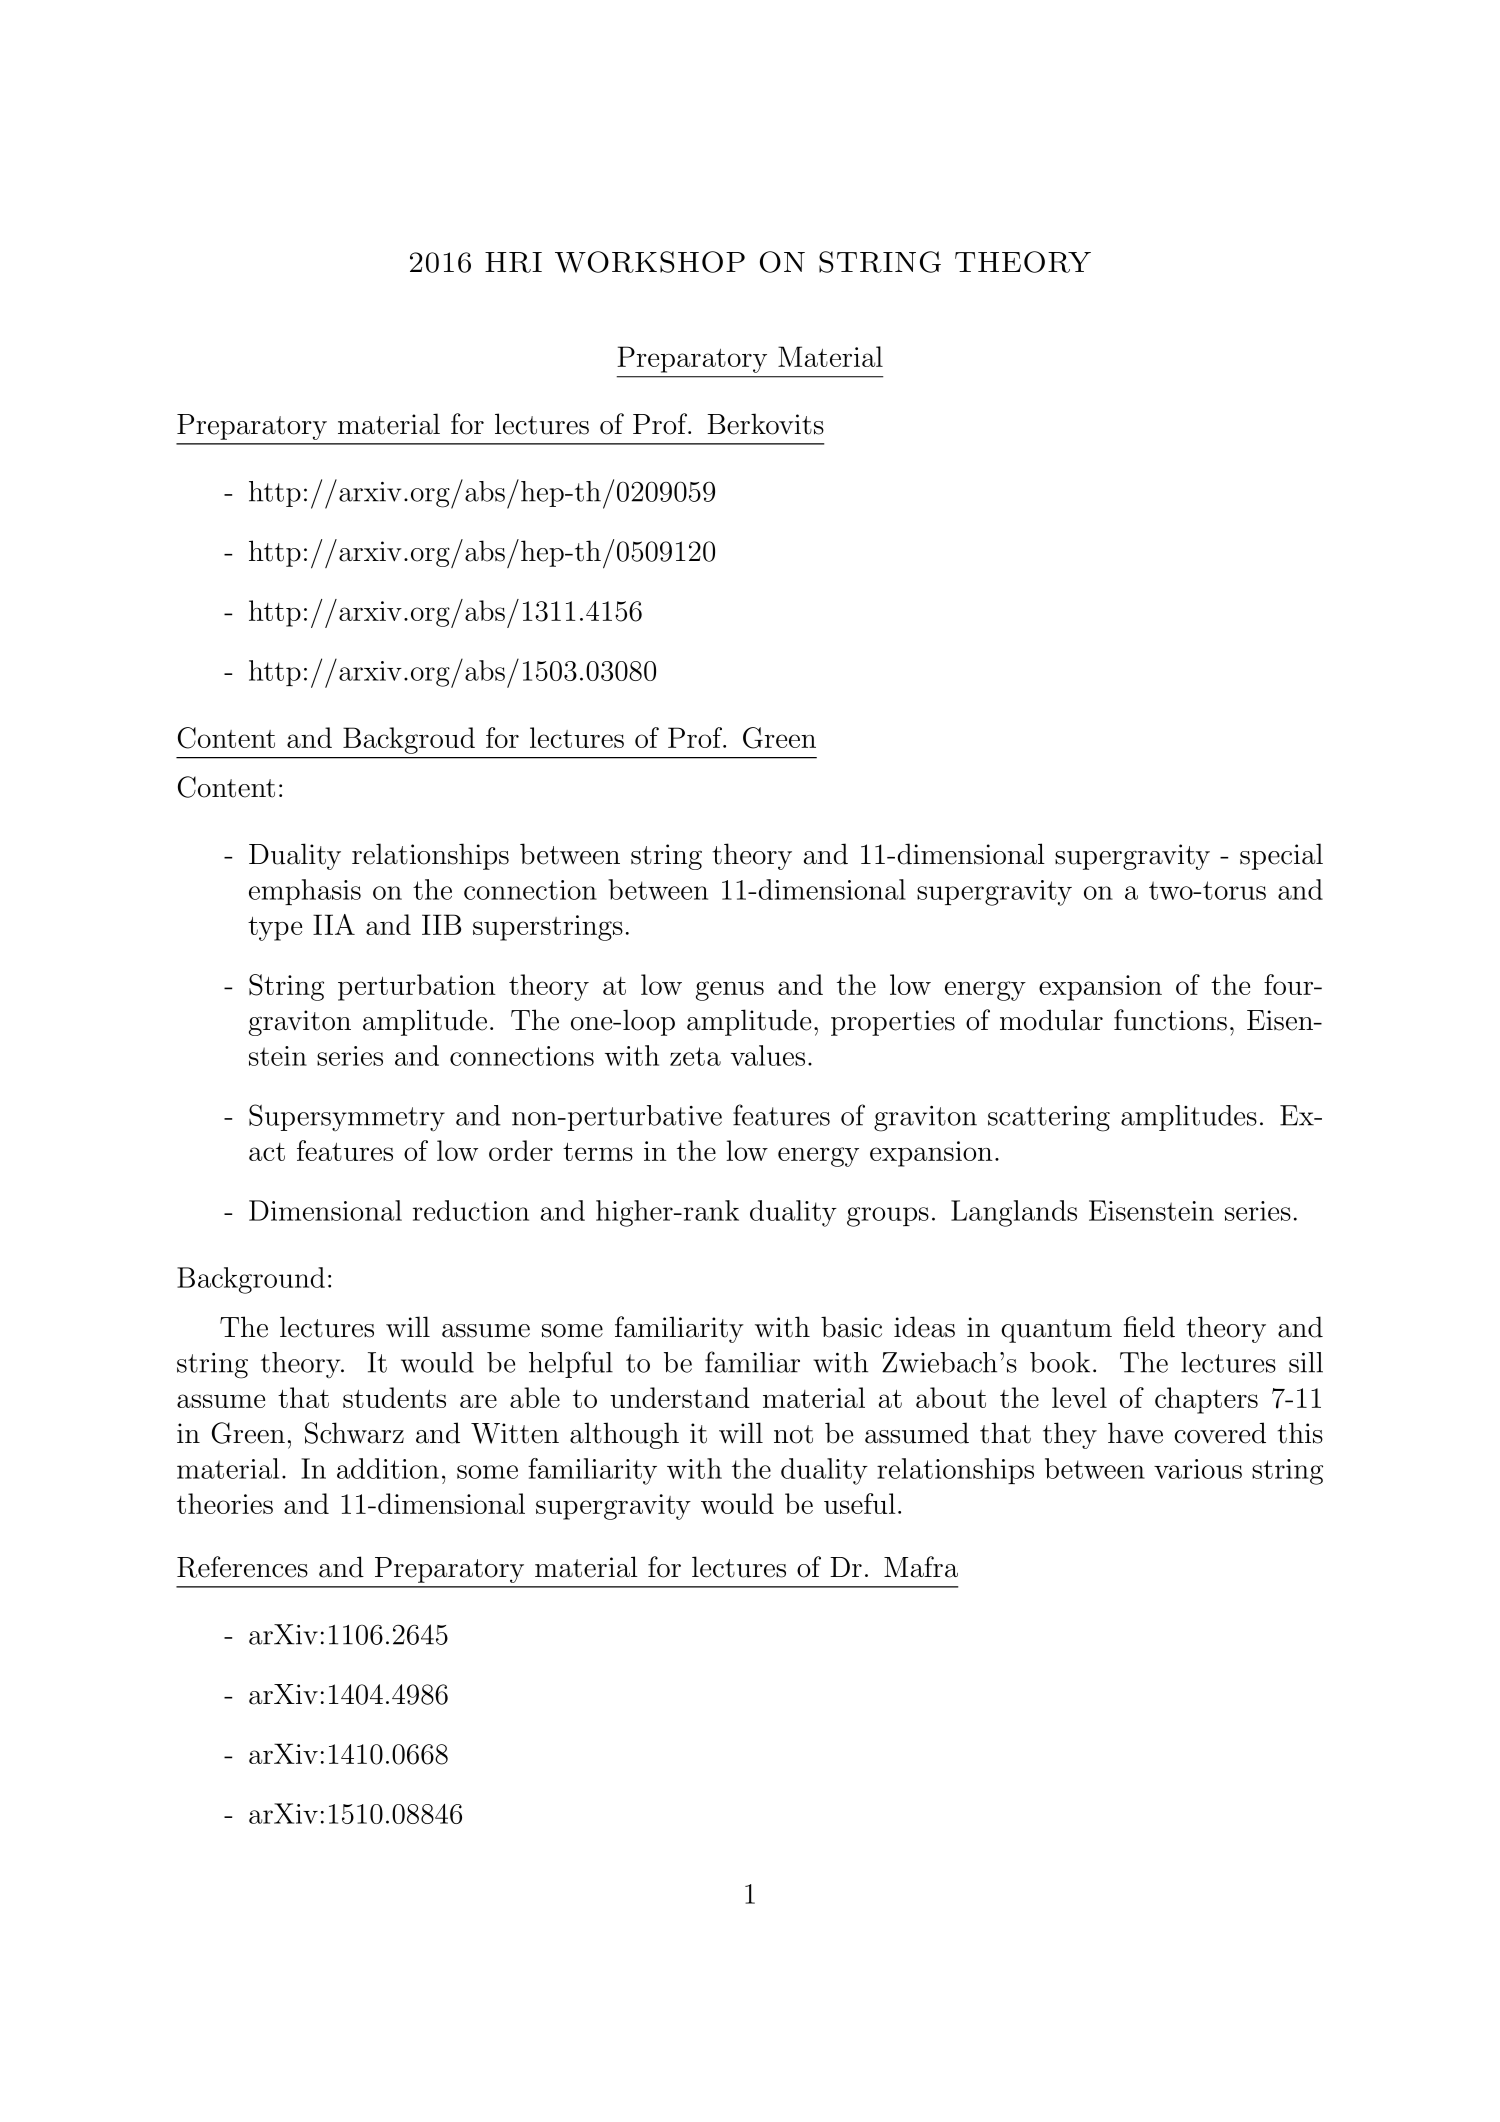  What do you see at coordinates (768, 1055) in the screenshot?
I see `values` at bounding box center [768, 1055].
